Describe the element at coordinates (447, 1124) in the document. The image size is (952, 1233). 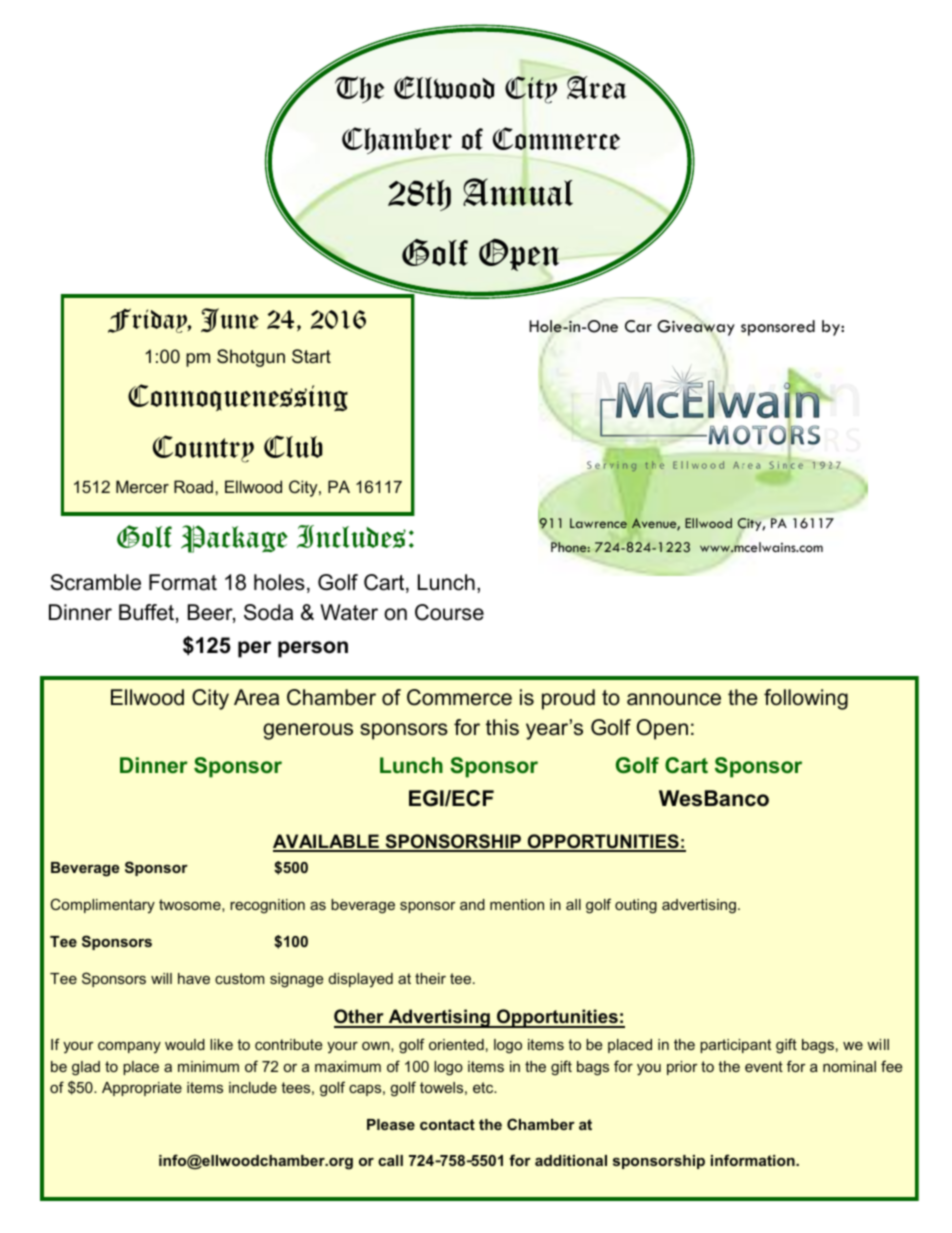
I see `contact` at that location.
